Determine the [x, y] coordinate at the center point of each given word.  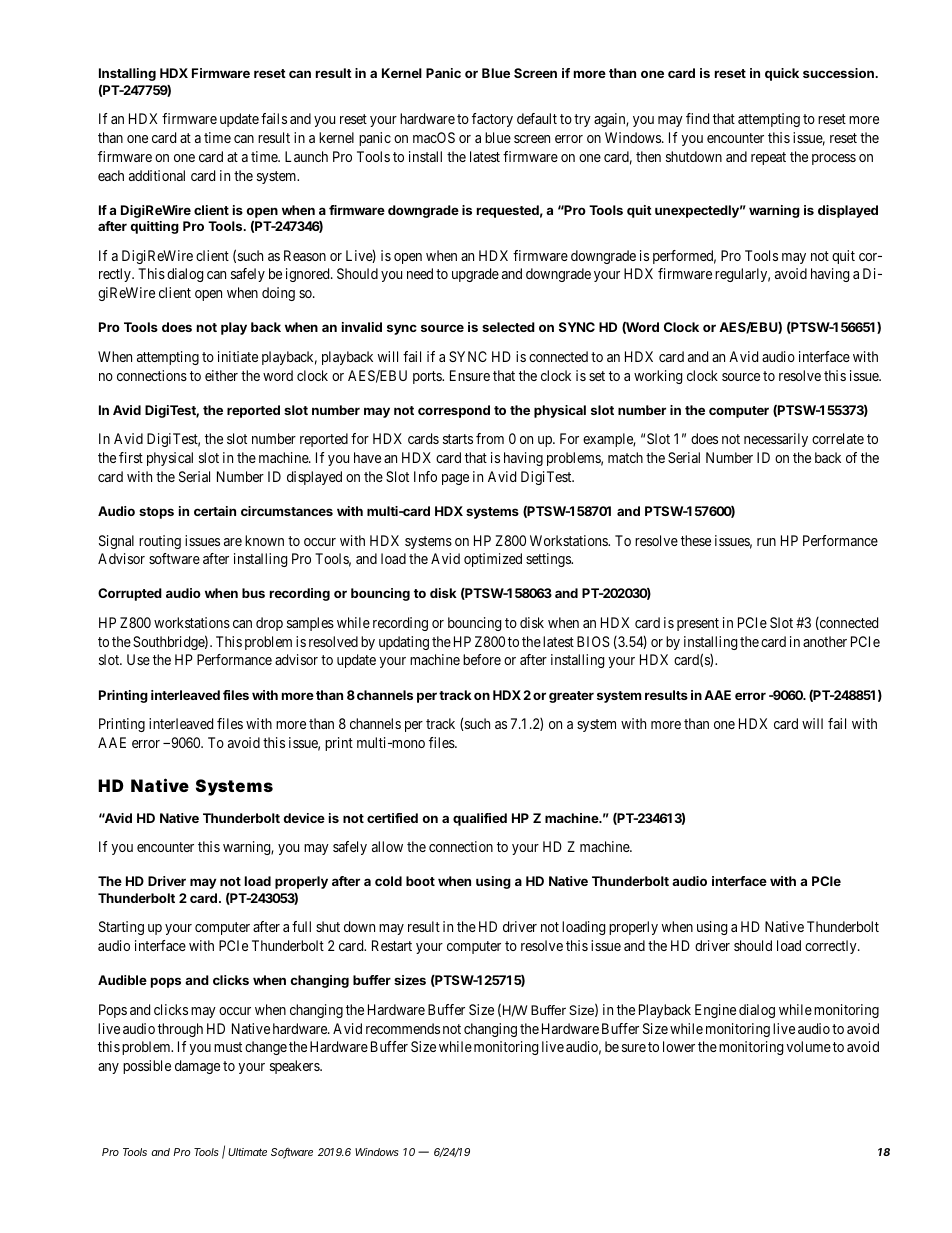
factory [492, 120]
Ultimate [247, 1152]
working [658, 377]
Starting [121, 928]
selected [508, 327]
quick [782, 74]
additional [157, 175]
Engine [715, 1011]
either [221, 375]
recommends [403, 1028]
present [698, 624]
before [482, 659]
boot [420, 881]
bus [253, 593]
